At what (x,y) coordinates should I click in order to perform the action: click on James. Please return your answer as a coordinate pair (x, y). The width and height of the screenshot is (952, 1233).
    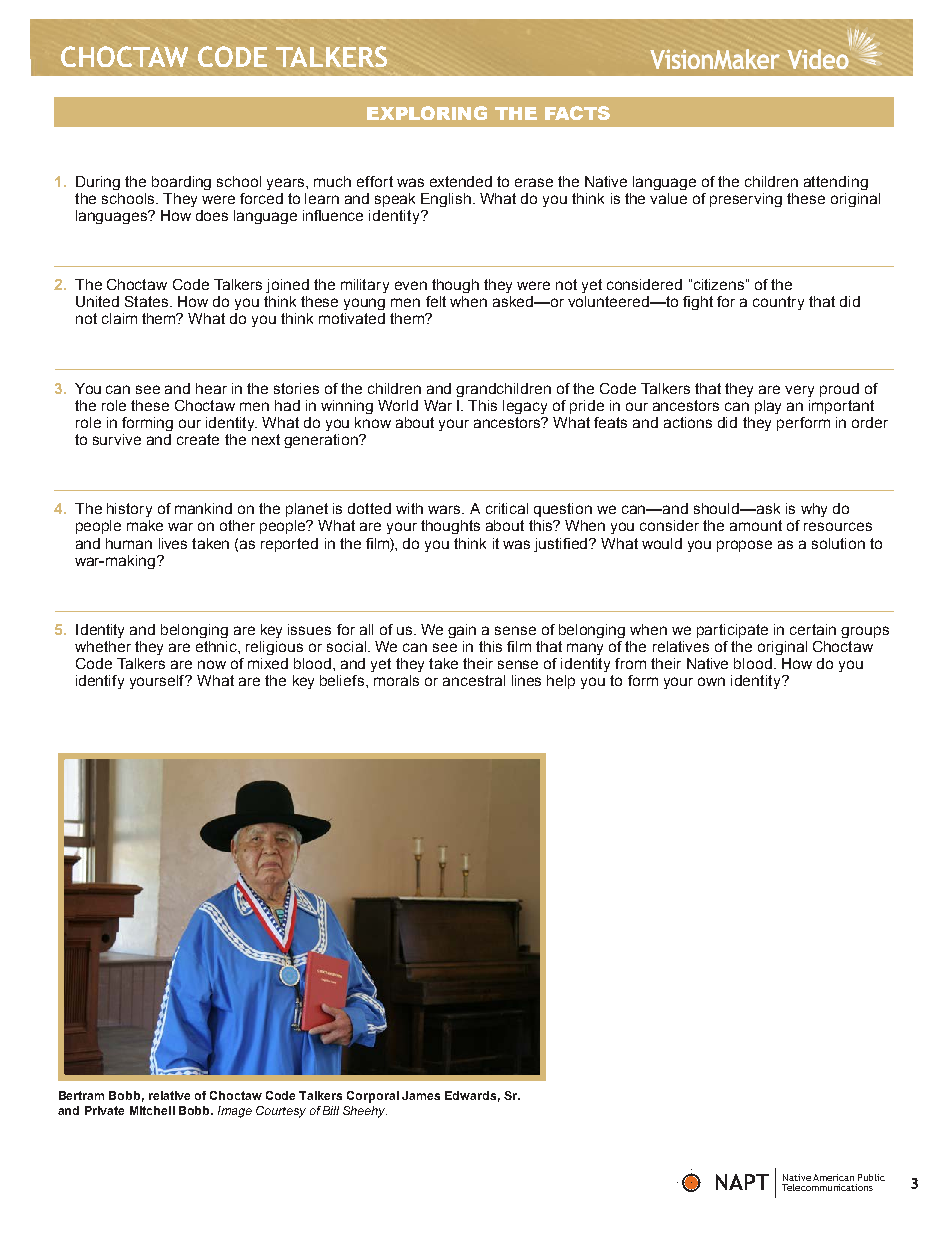
    Looking at the image, I should click on (421, 1095).
